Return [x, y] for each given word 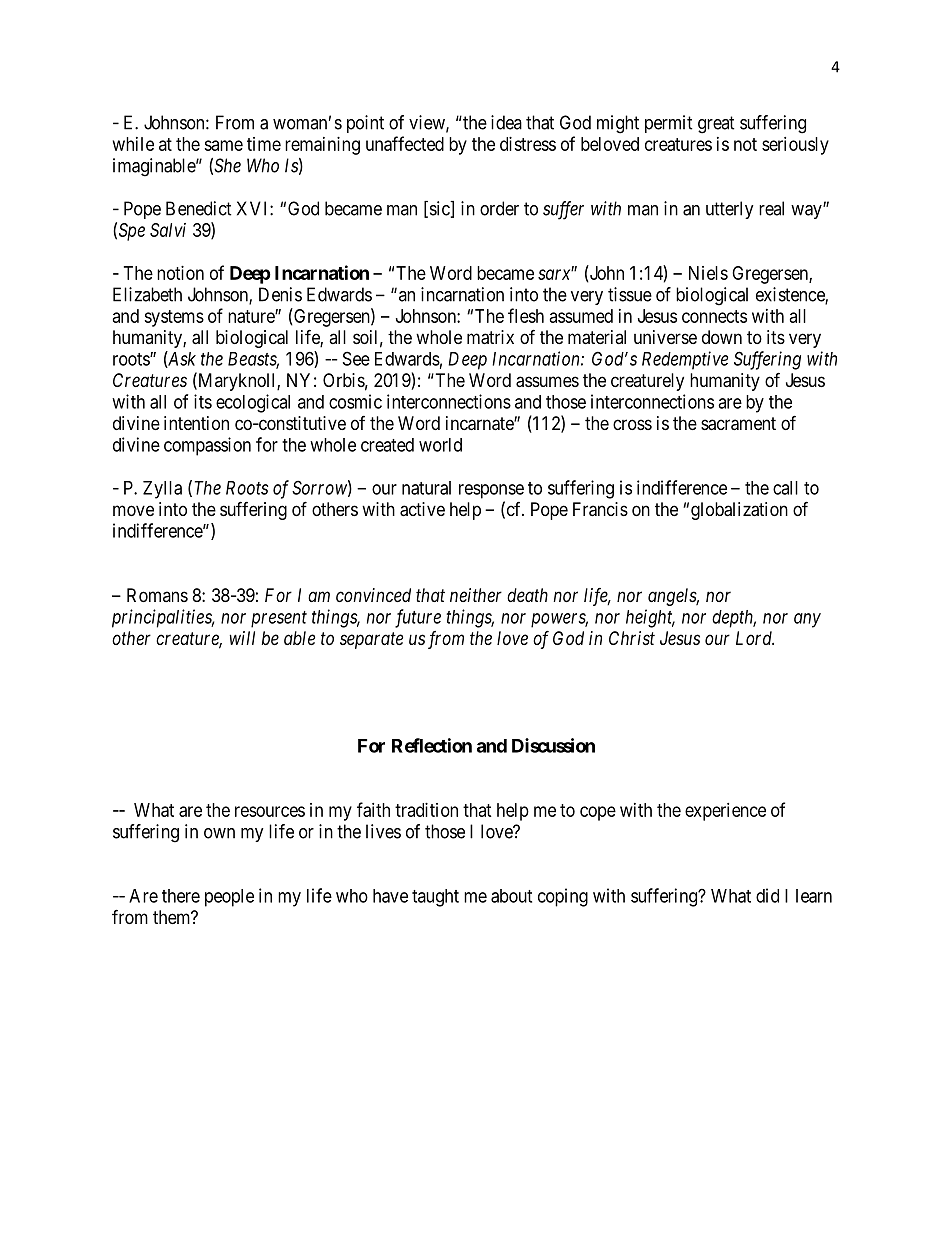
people [229, 898]
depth [734, 619]
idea [506, 122]
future [418, 618]
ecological [253, 403]
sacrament [738, 424]
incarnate [480, 423]
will [242, 638]
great [716, 125]
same [223, 145]
